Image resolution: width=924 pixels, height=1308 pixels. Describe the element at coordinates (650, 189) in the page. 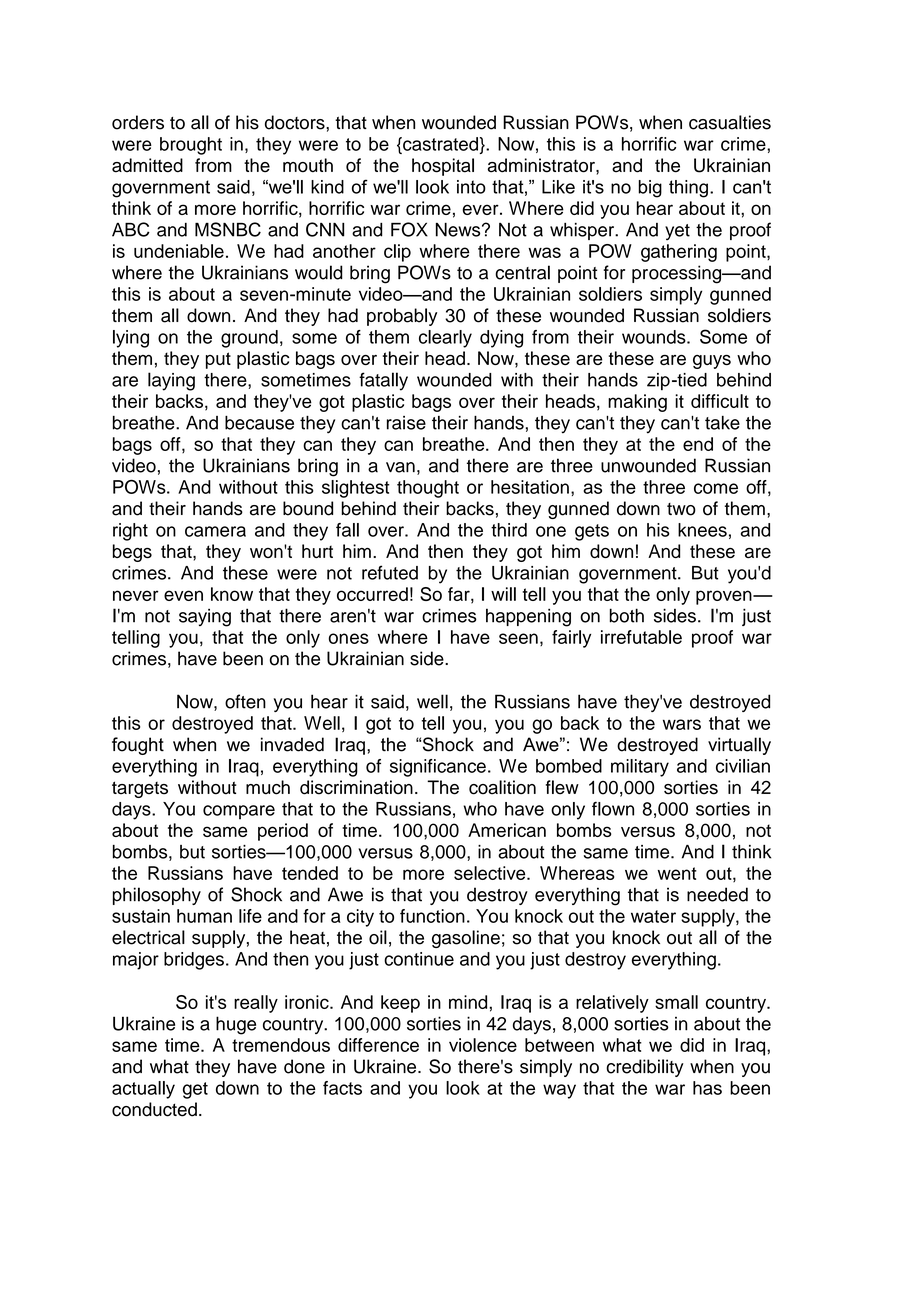

I see `big` at that location.
